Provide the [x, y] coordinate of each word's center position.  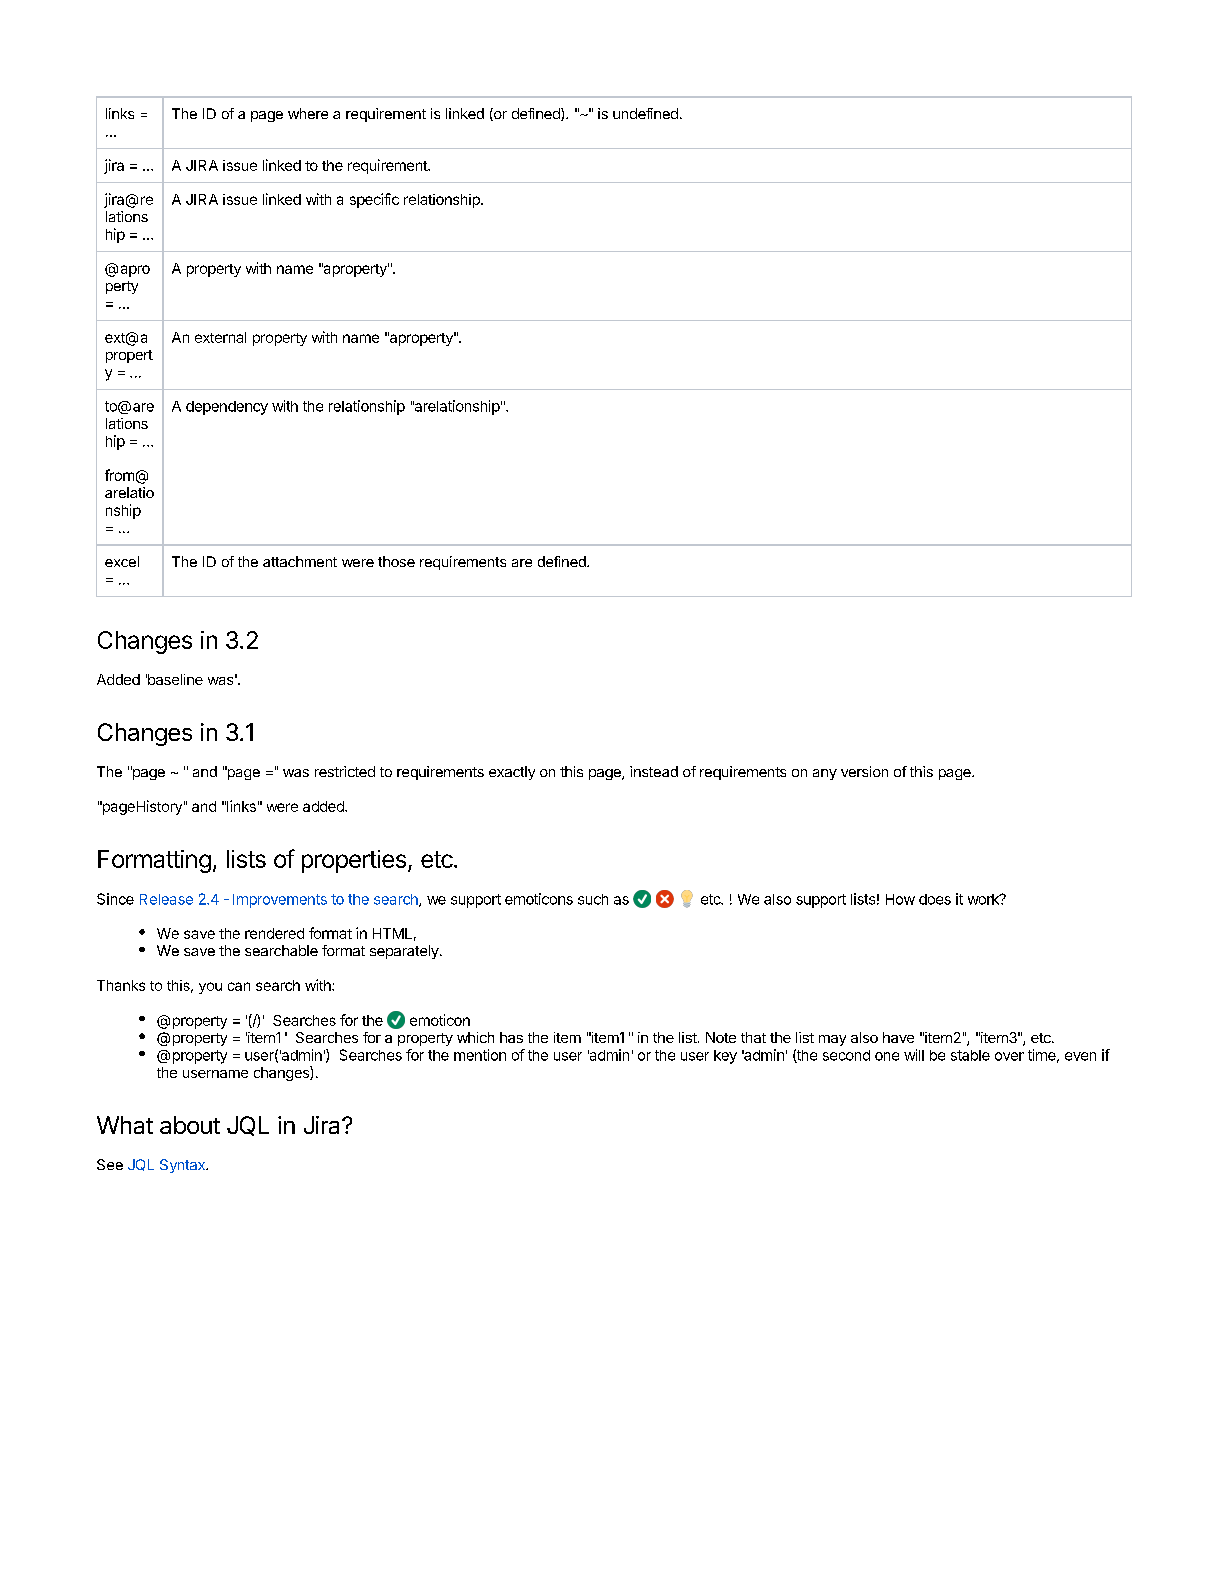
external [220, 337]
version [864, 771]
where [308, 113]
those [396, 561]
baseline [174, 679]
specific [374, 200]
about [190, 1125]
